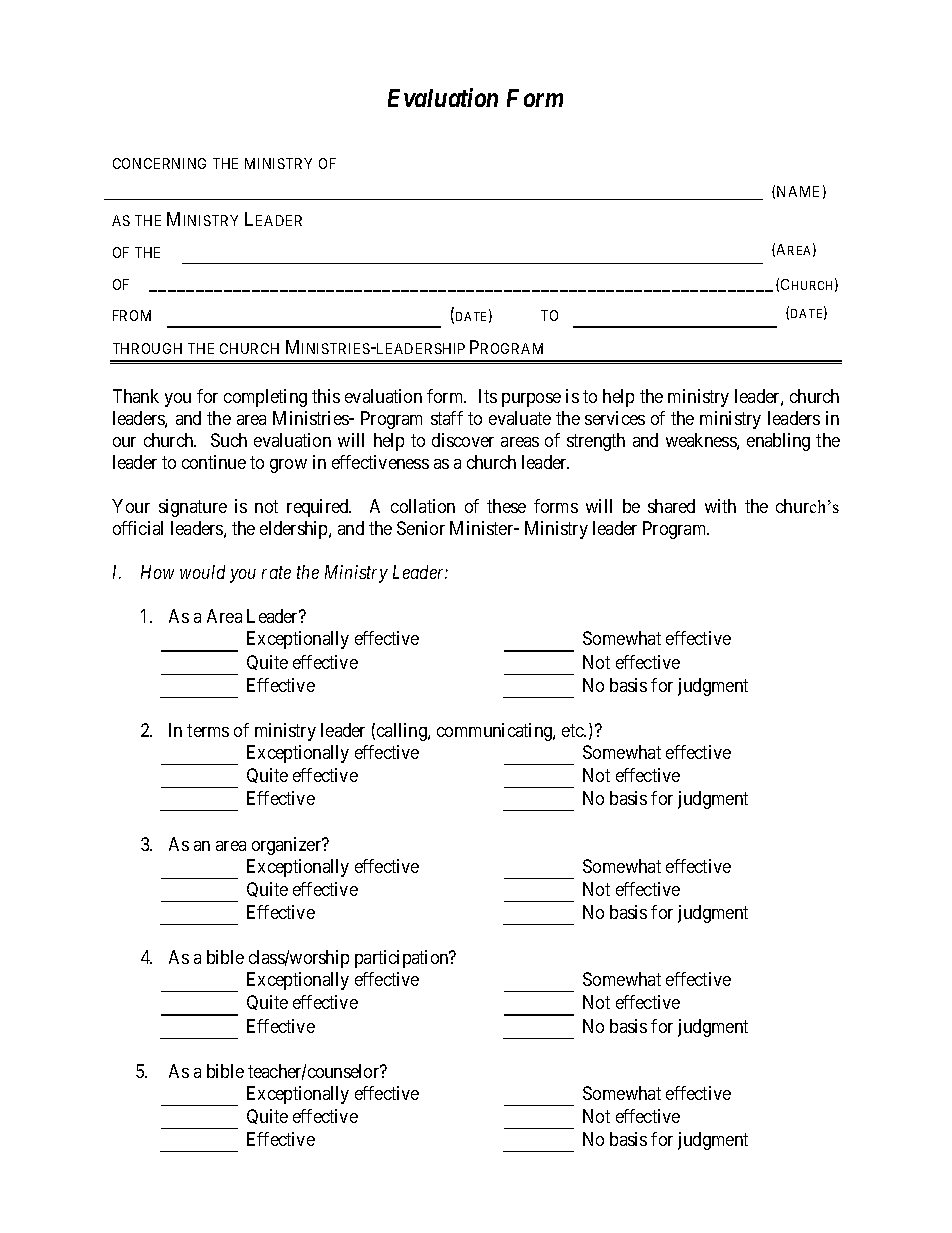 This document has width=952, height=1233. Describe the element at coordinates (720, 506) in the document. I see `with` at that location.
